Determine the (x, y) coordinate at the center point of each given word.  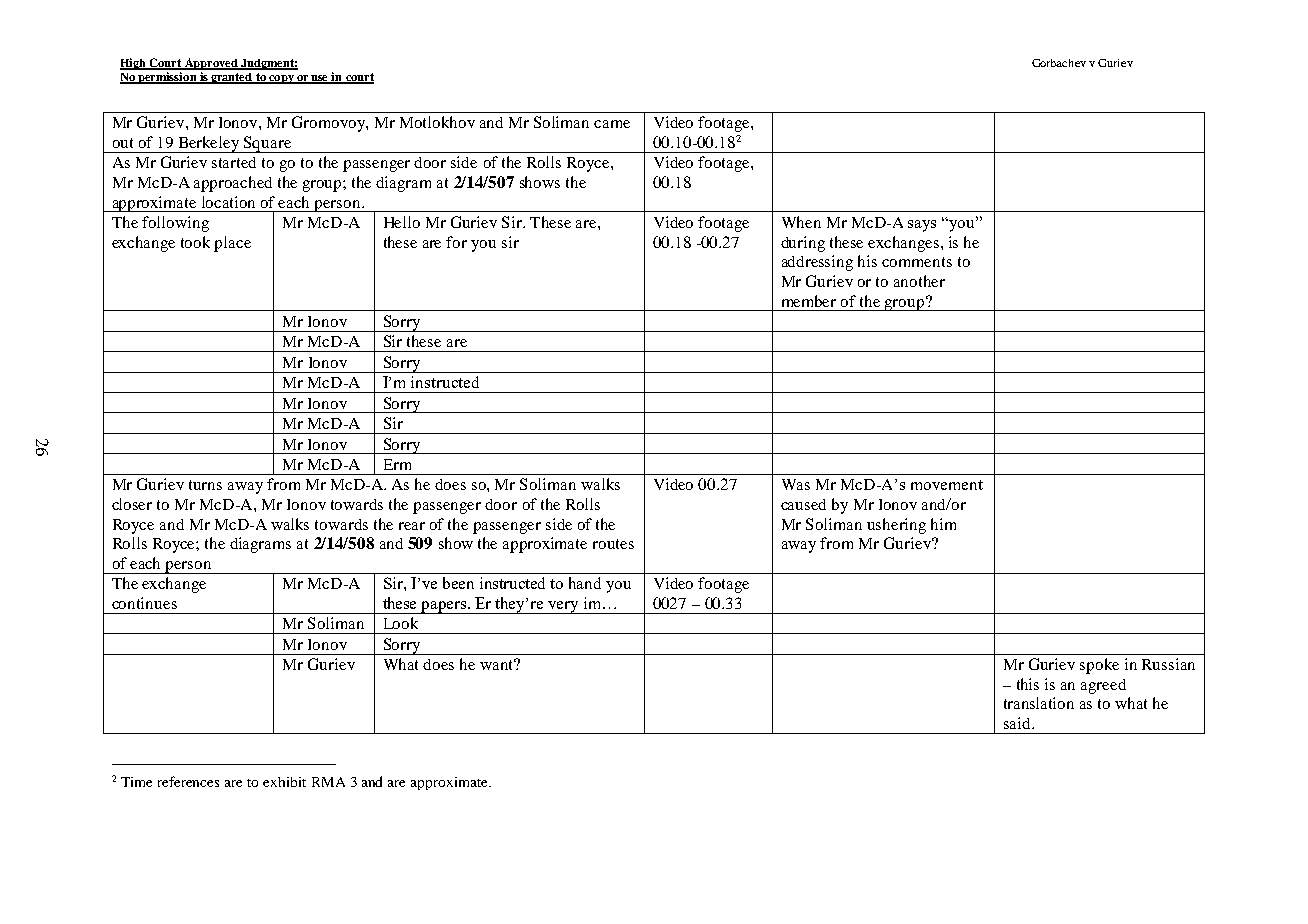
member (809, 301)
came (612, 124)
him (943, 524)
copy (281, 79)
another (919, 281)
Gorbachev (1059, 63)
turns (205, 485)
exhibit (284, 782)
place (232, 244)
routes (613, 544)
